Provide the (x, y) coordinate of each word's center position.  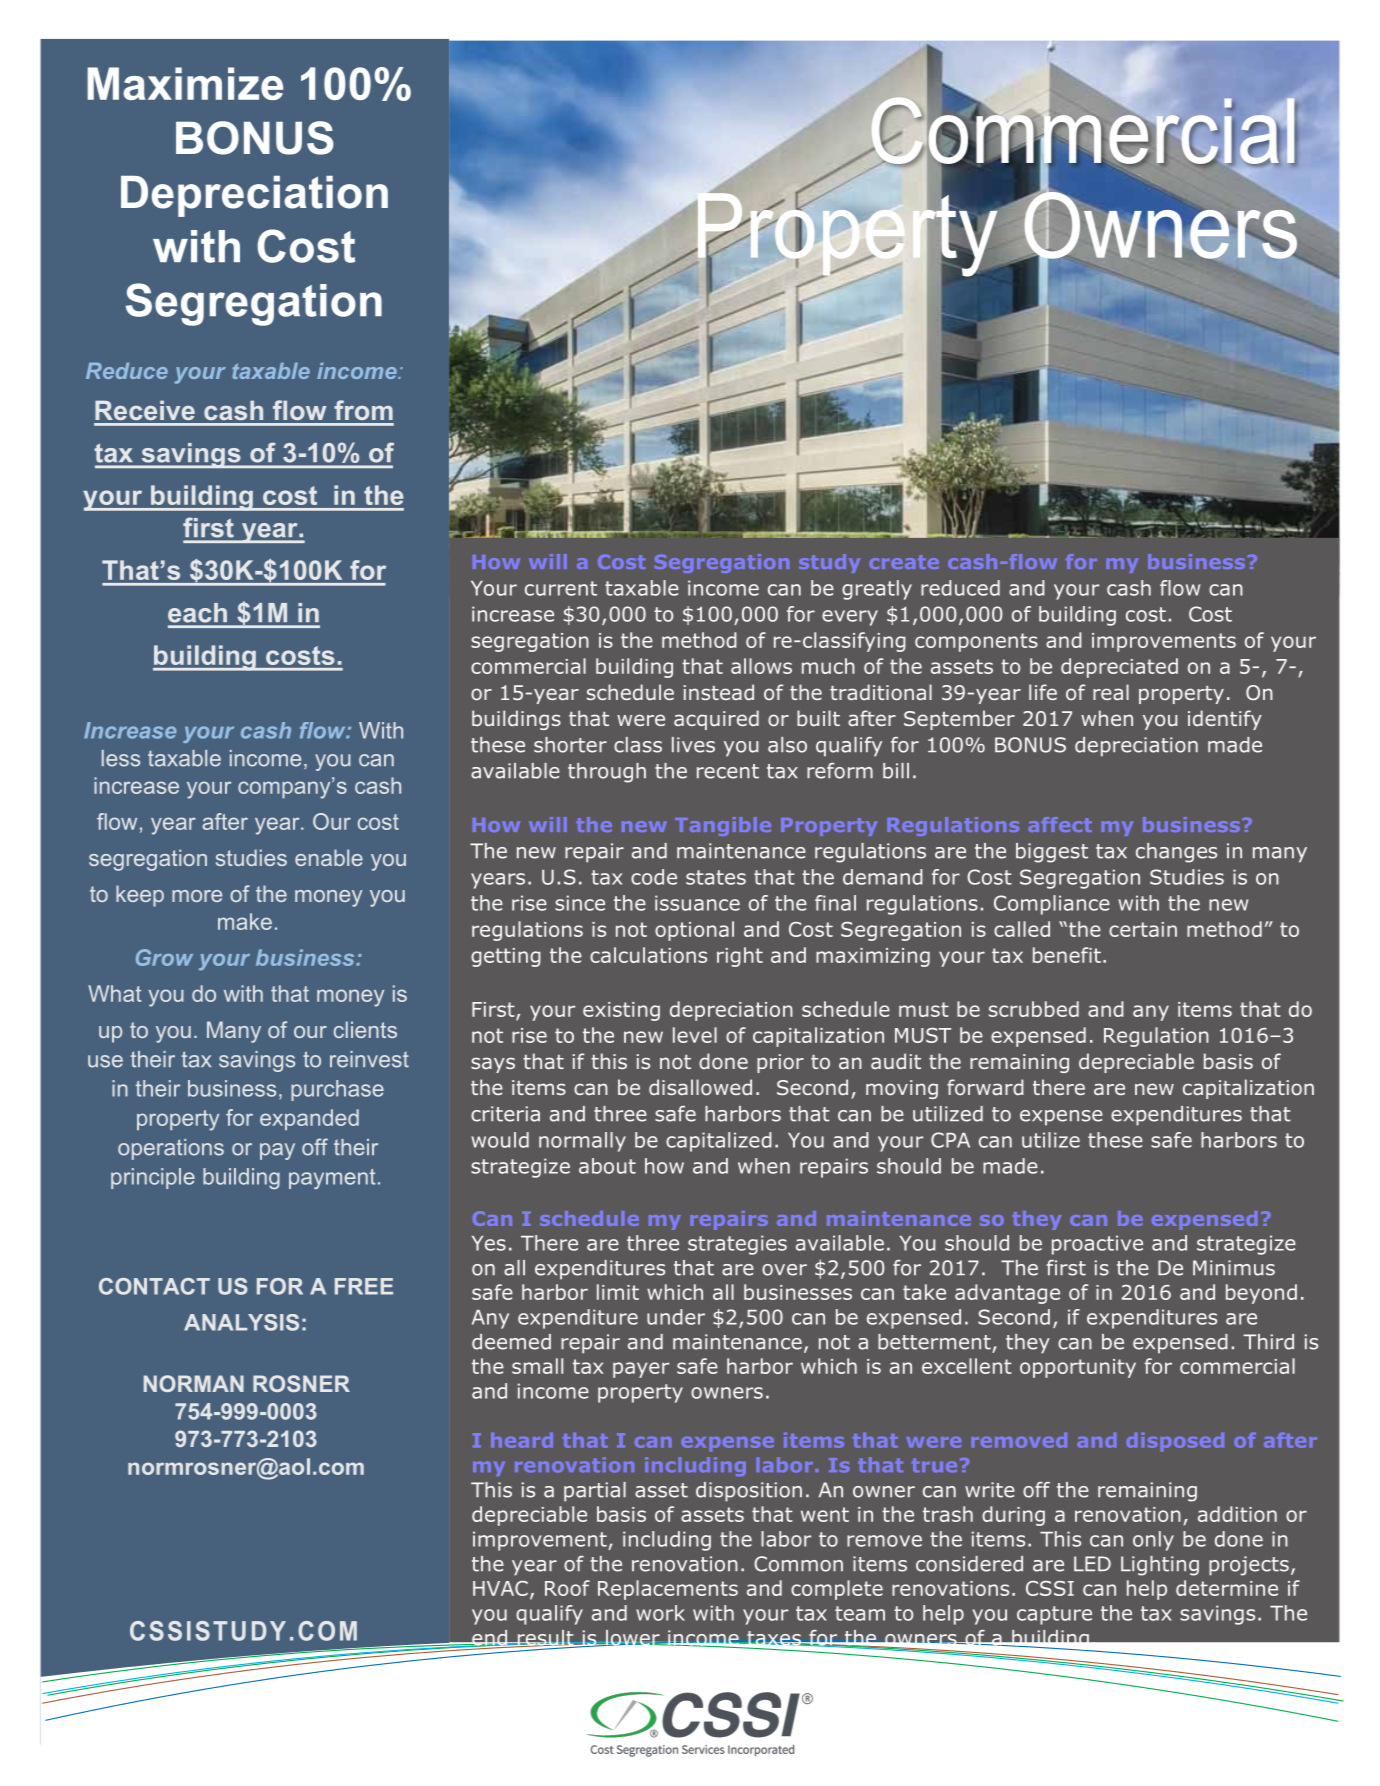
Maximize (185, 83)
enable (329, 857)
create (904, 562)
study (830, 563)
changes (1176, 853)
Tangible (723, 826)
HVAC (500, 1588)
